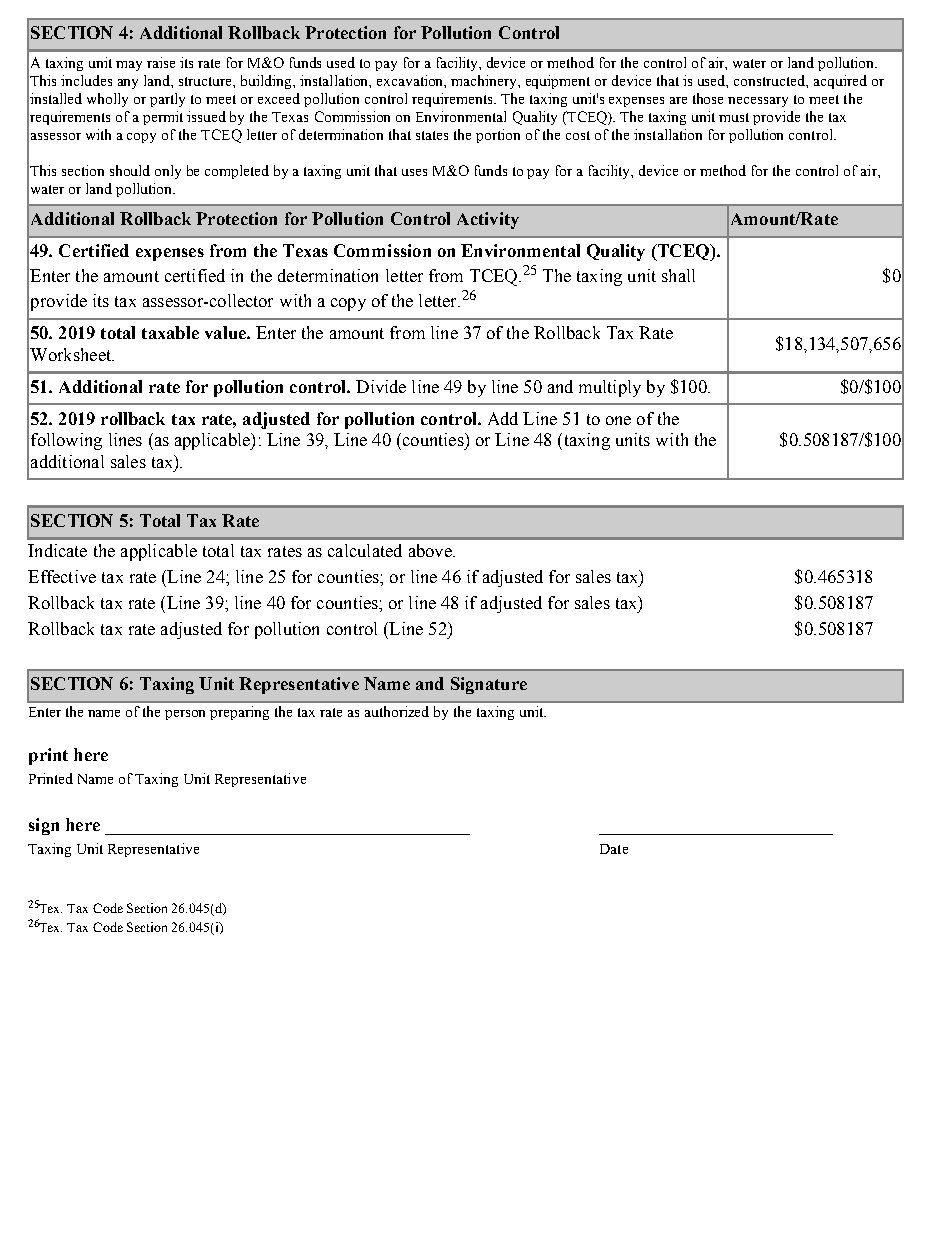 The width and height of the page is (952, 1233). What do you see at coordinates (66, 441) in the page?
I see `following` at bounding box center [66, 441].
